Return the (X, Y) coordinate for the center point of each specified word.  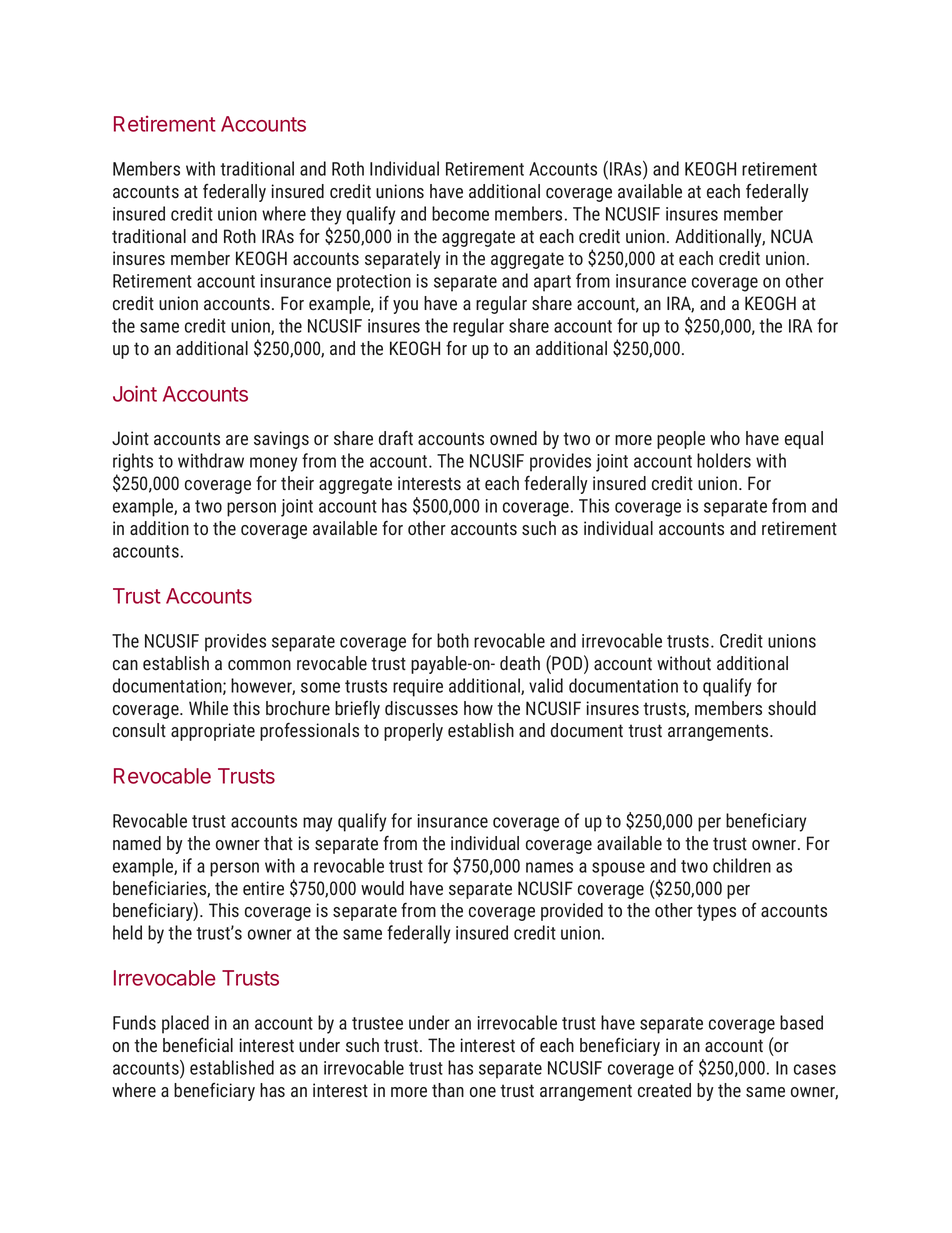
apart (552, 283)
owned (513, 438)
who (725, 438)
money (273, 464)
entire (263, 888)
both (453, 640)
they (325, 215)
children (742, 865)
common (259, 665)
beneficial (198, 1045)
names (549, 867)
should (792, 708)
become (460, 213)
